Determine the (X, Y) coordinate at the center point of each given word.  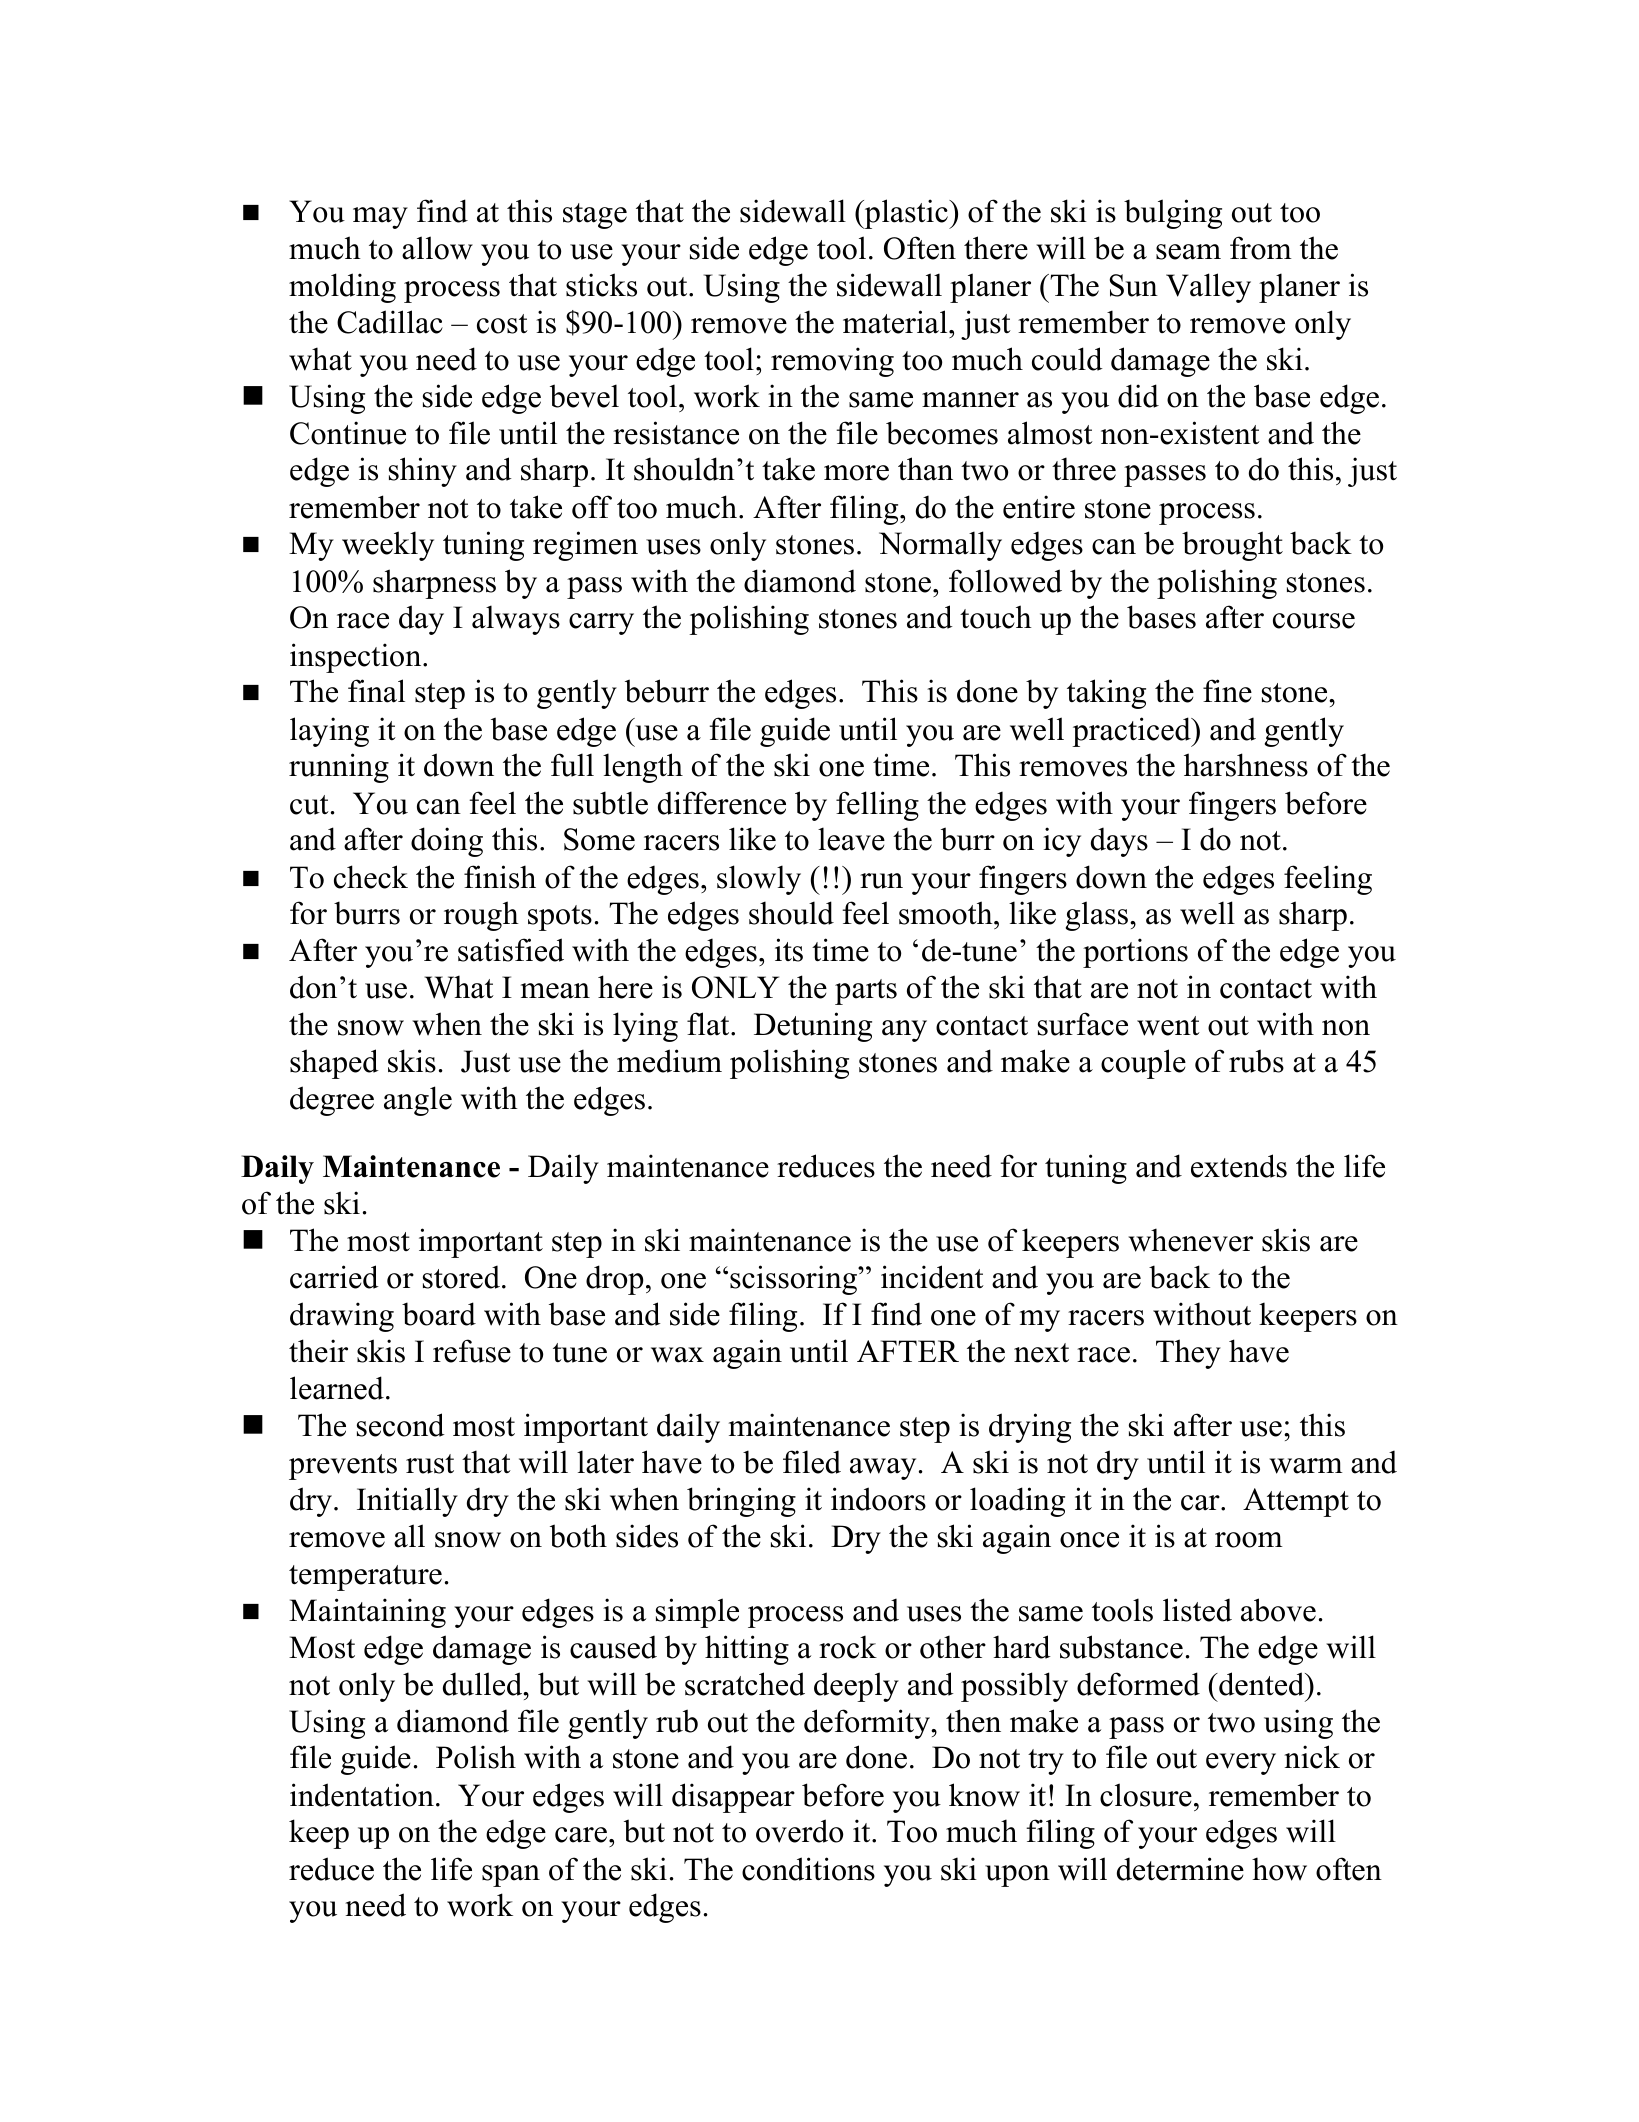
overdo (799, 1831)
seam (1188, 252)
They (1188, 1354)
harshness (1246, 765)
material (896, 322)
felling (877, 806)
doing (447, 842)
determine (1180, 1869)
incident (932, 1277)
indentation (362, 1795)
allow (437, 248)
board (439, 1314)
